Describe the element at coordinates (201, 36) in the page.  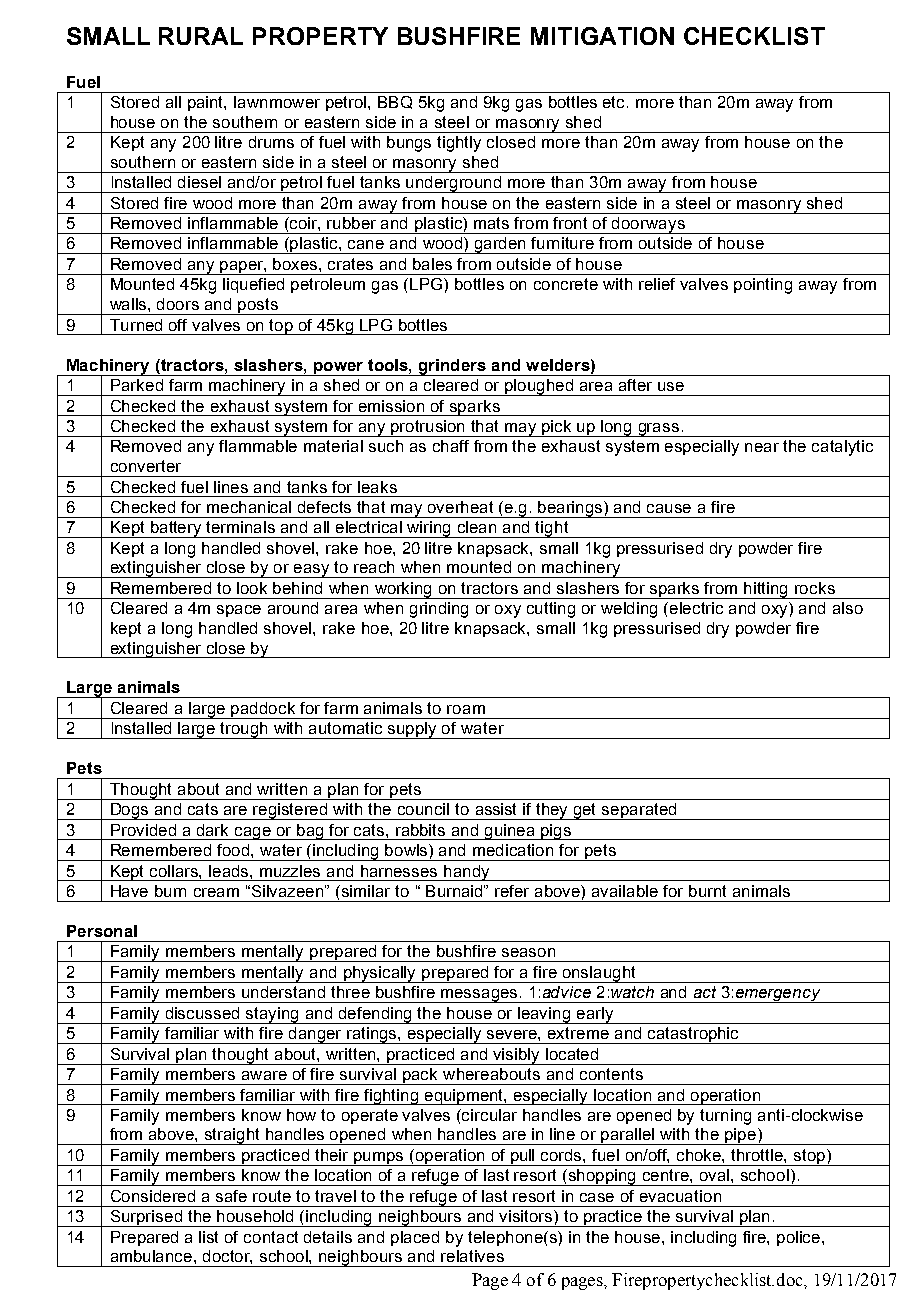
I see `RURAL` at that location.
